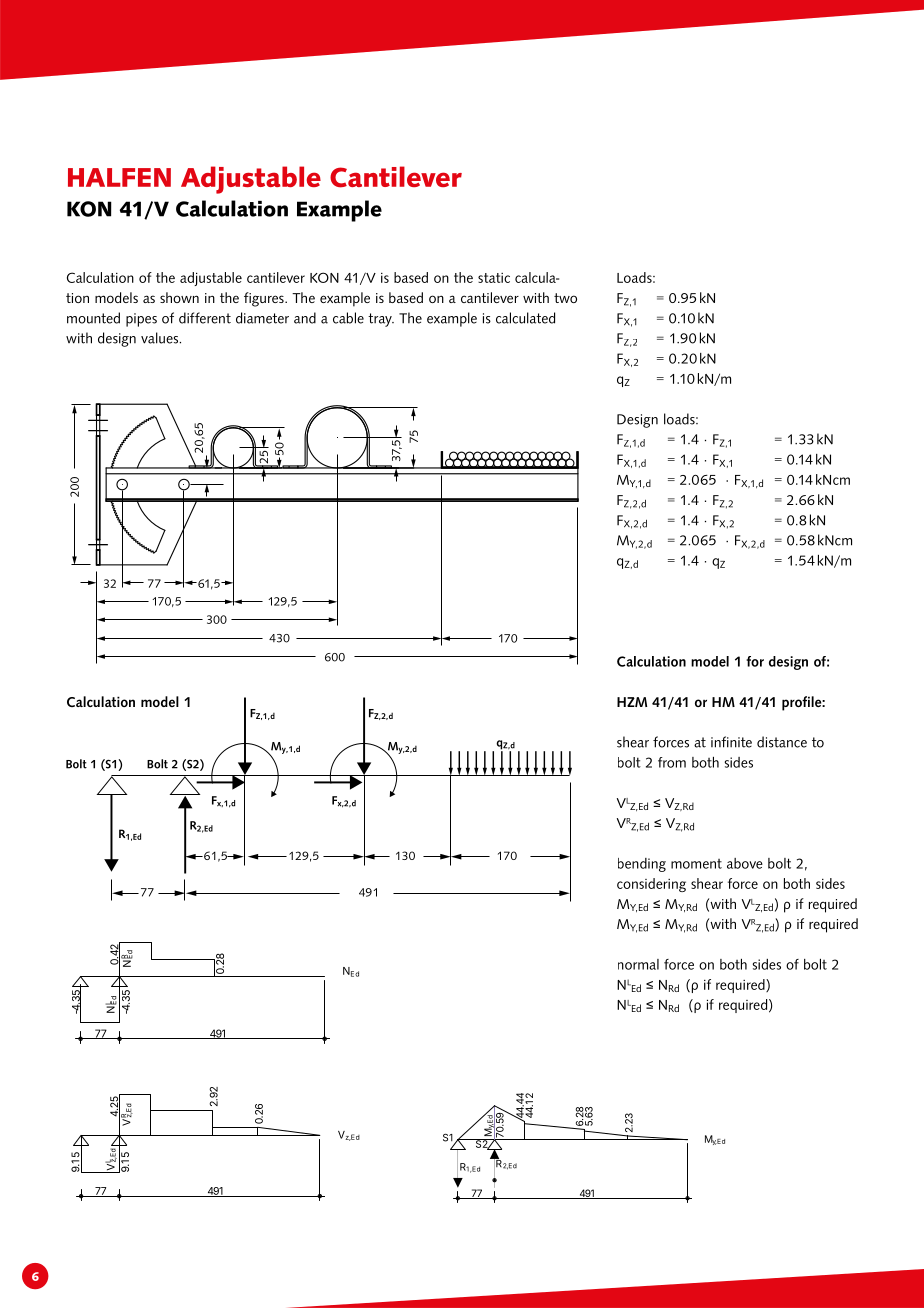 The height and width of the screenshot is (1308, 924). Describe the element at coordinates (179, 297) in the screenshot. I see `shown` at that location.
